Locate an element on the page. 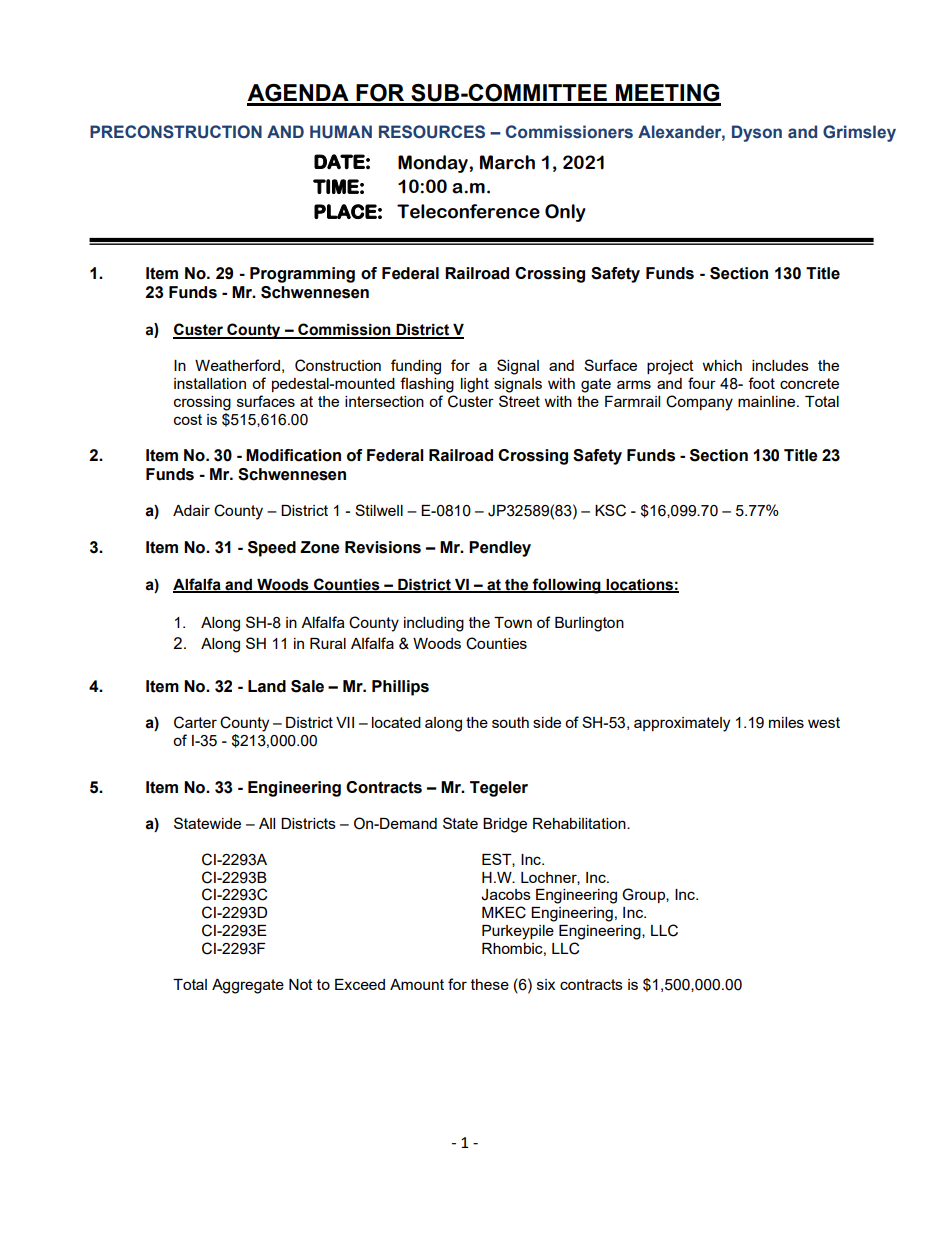 The width and height of the document is (952, 1233). HUMAN is located at coordinates (341, 132).
